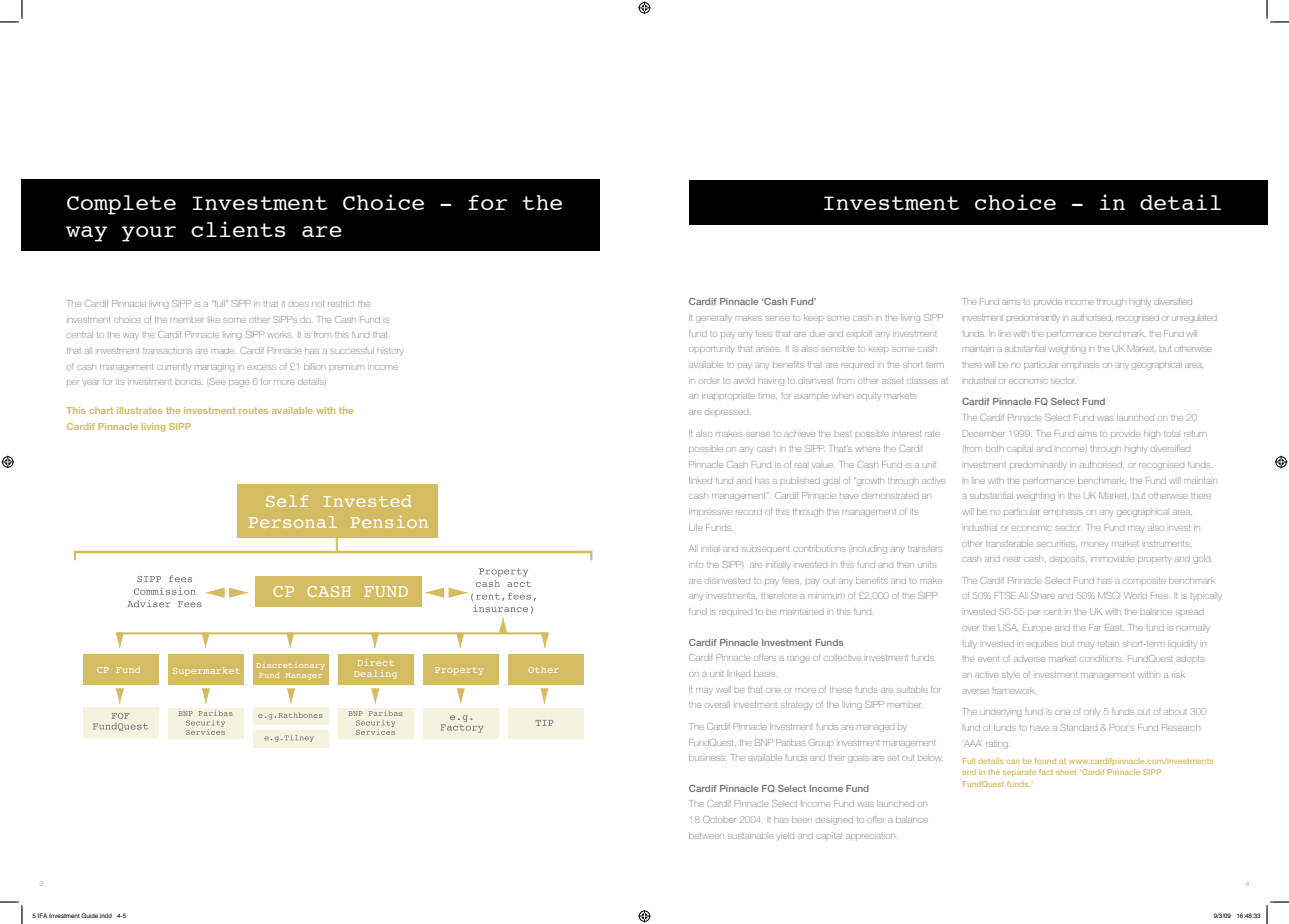 This image has width=1289, height=924. I want to click on depressed, so click(726, 412).
